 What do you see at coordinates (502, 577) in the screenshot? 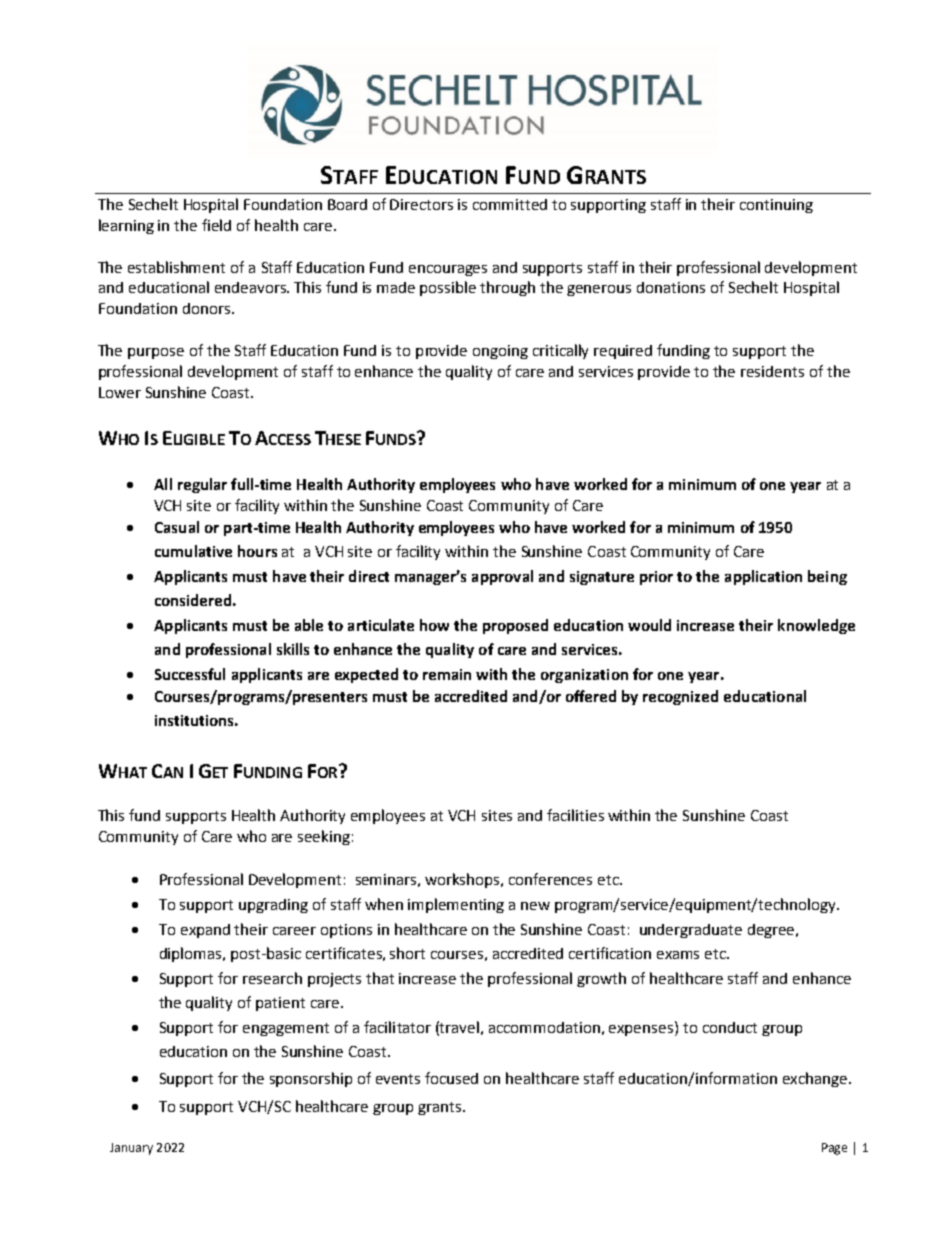
I see `approval` at bounding box center [502, 577].
